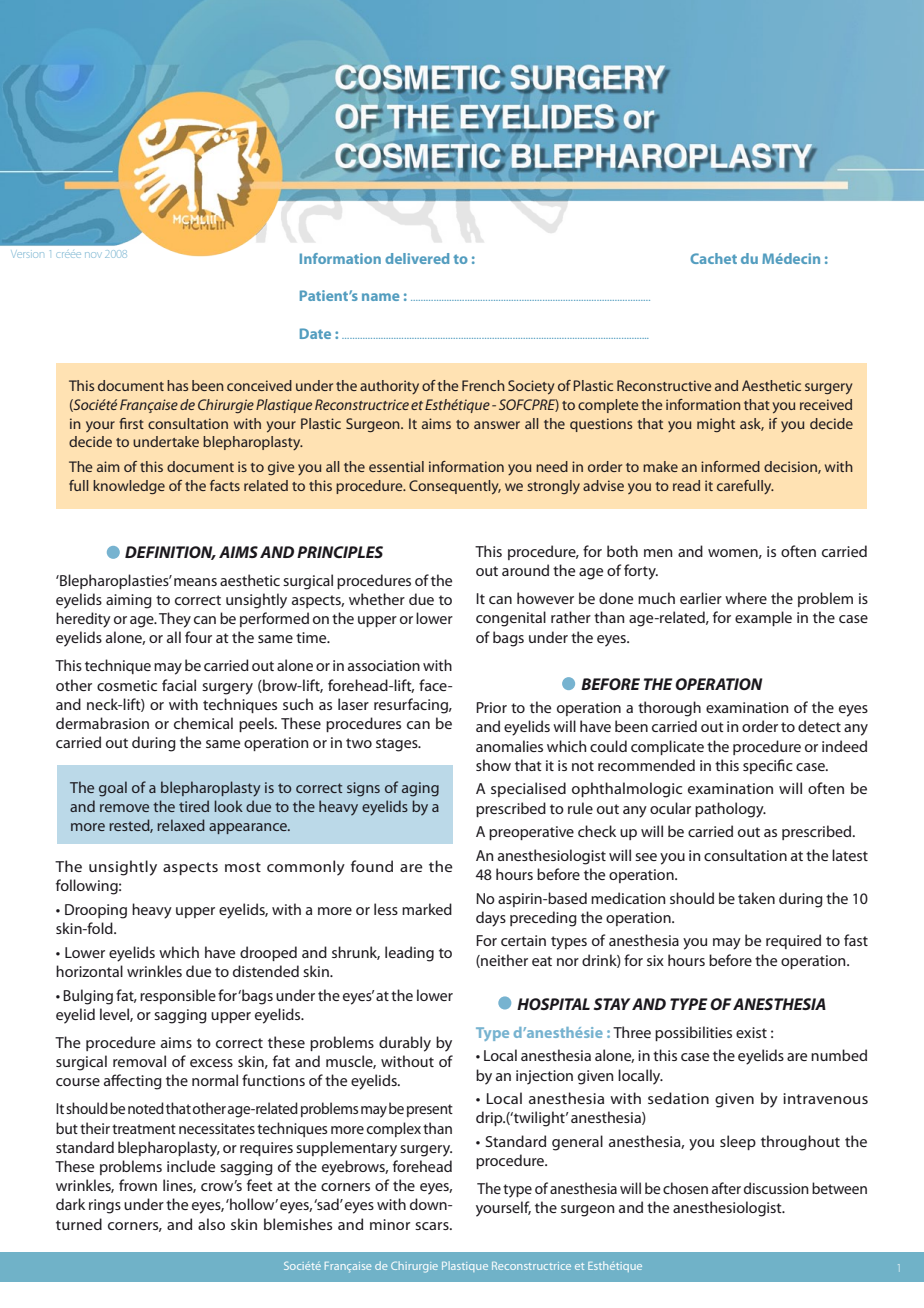 This screenshot has width=924, height=1308. I want to click on Drooping, so click(96, 911).
